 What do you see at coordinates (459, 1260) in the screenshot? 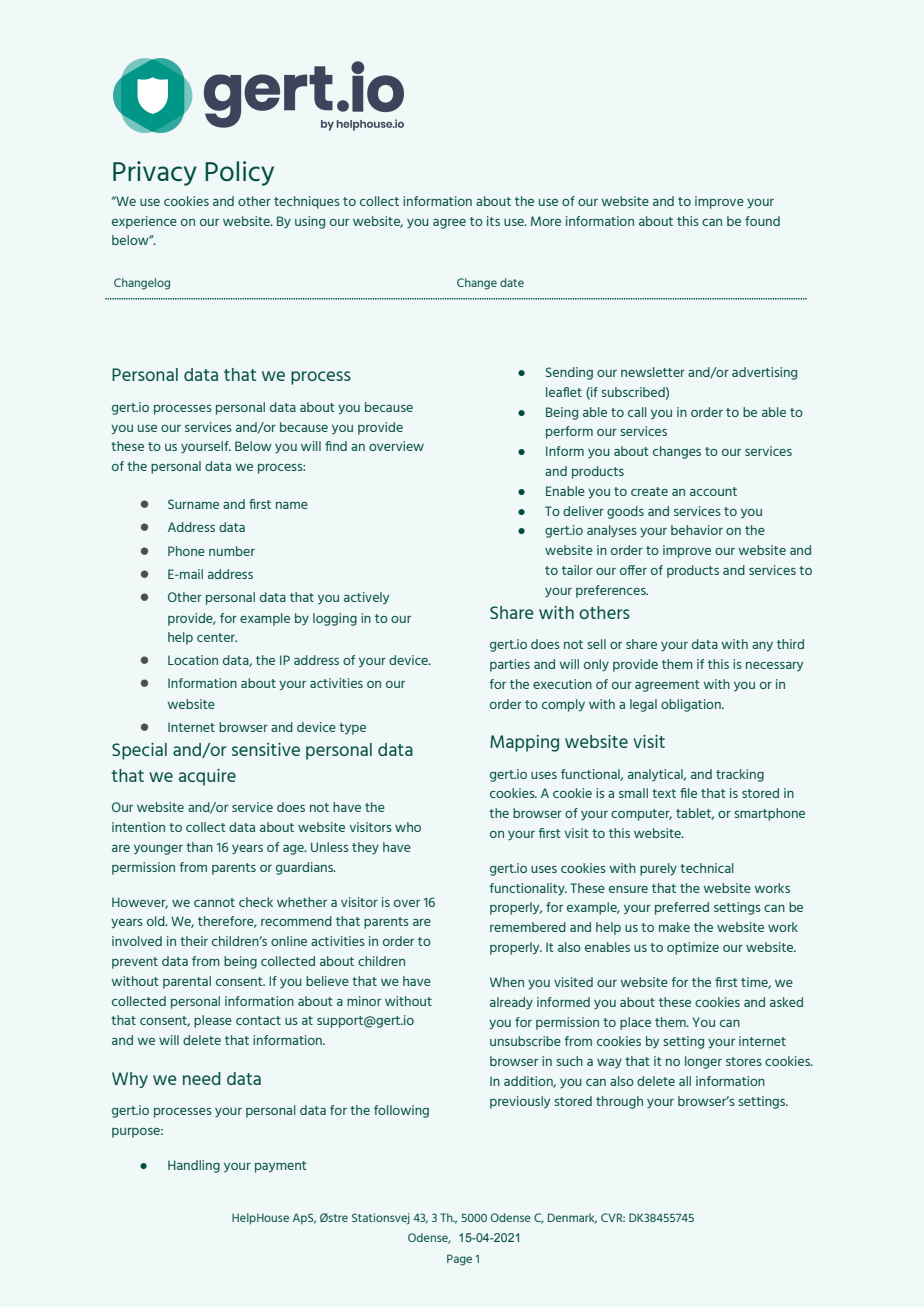
I see `Page` at bounding box center [459, 1260].
